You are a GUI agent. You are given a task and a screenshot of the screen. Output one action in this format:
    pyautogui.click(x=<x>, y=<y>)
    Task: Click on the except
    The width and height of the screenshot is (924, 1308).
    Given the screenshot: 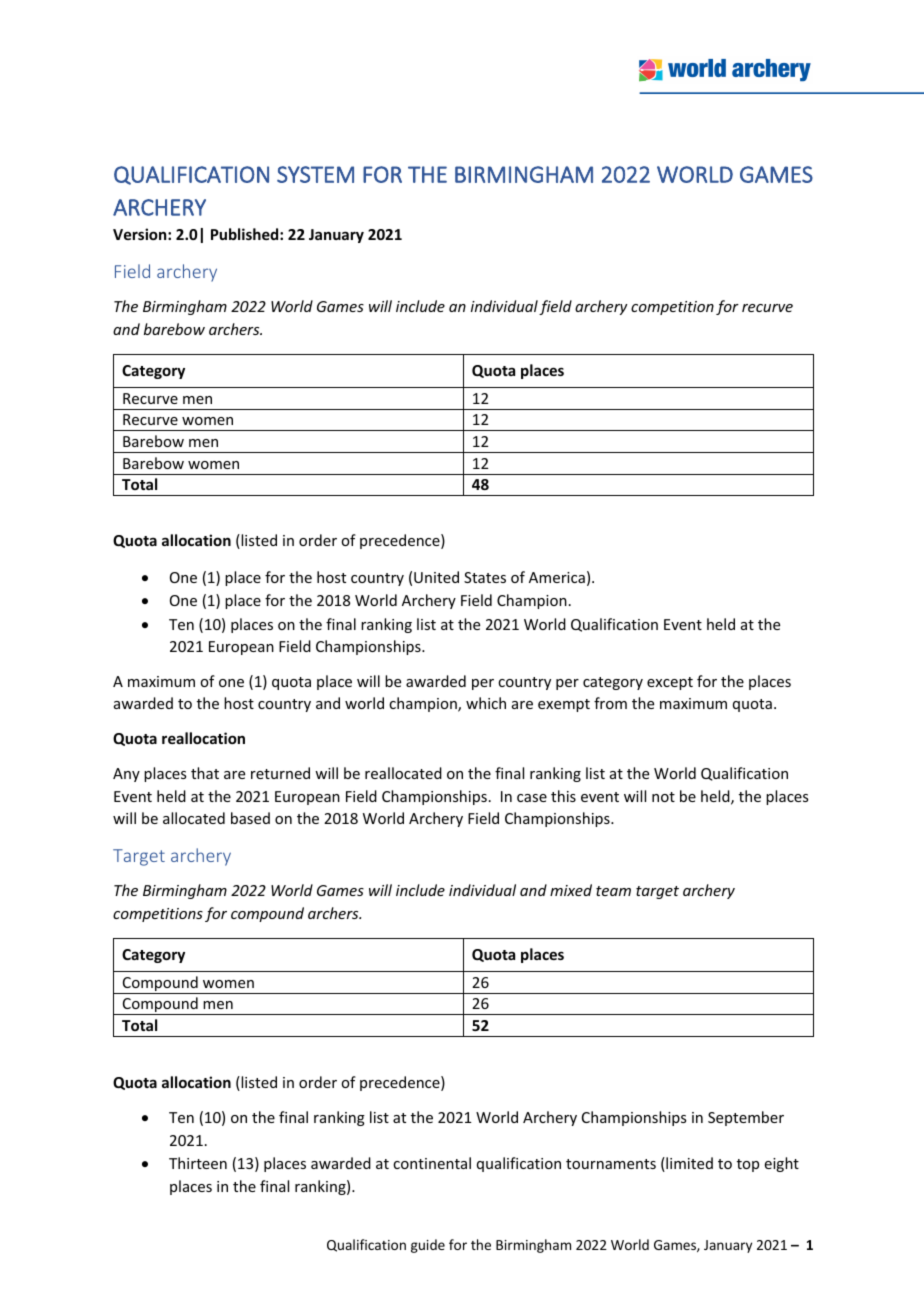 What is the action you would take?
    pyautogui.click(x=670, y=683)
